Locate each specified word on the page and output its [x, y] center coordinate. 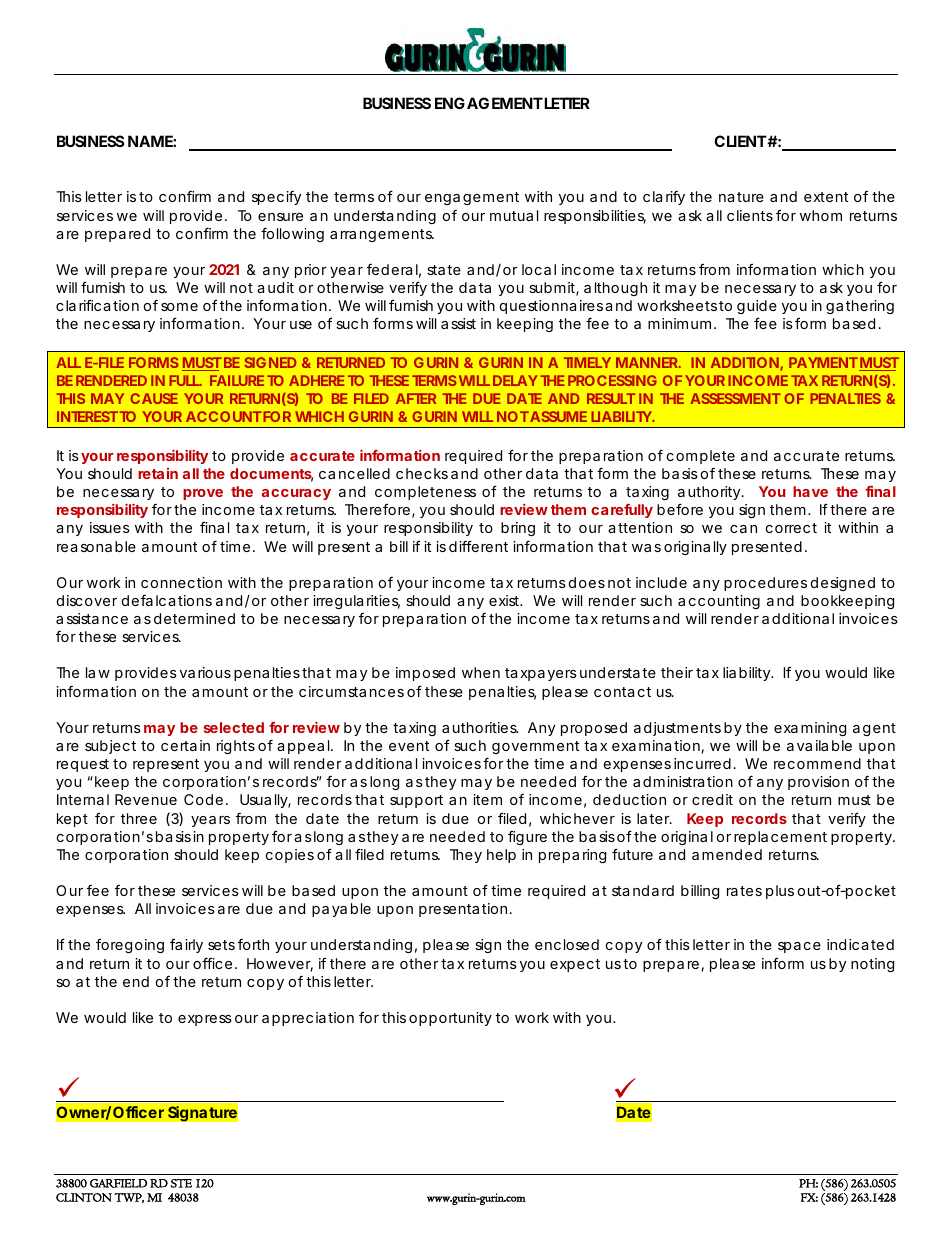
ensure [280, 217]
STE [181, 1183]
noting [872, 965]
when [481, 672]
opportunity [450, 1019]
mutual [514, 215]
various [205, 672]
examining [810, 729]
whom [821, 215]
